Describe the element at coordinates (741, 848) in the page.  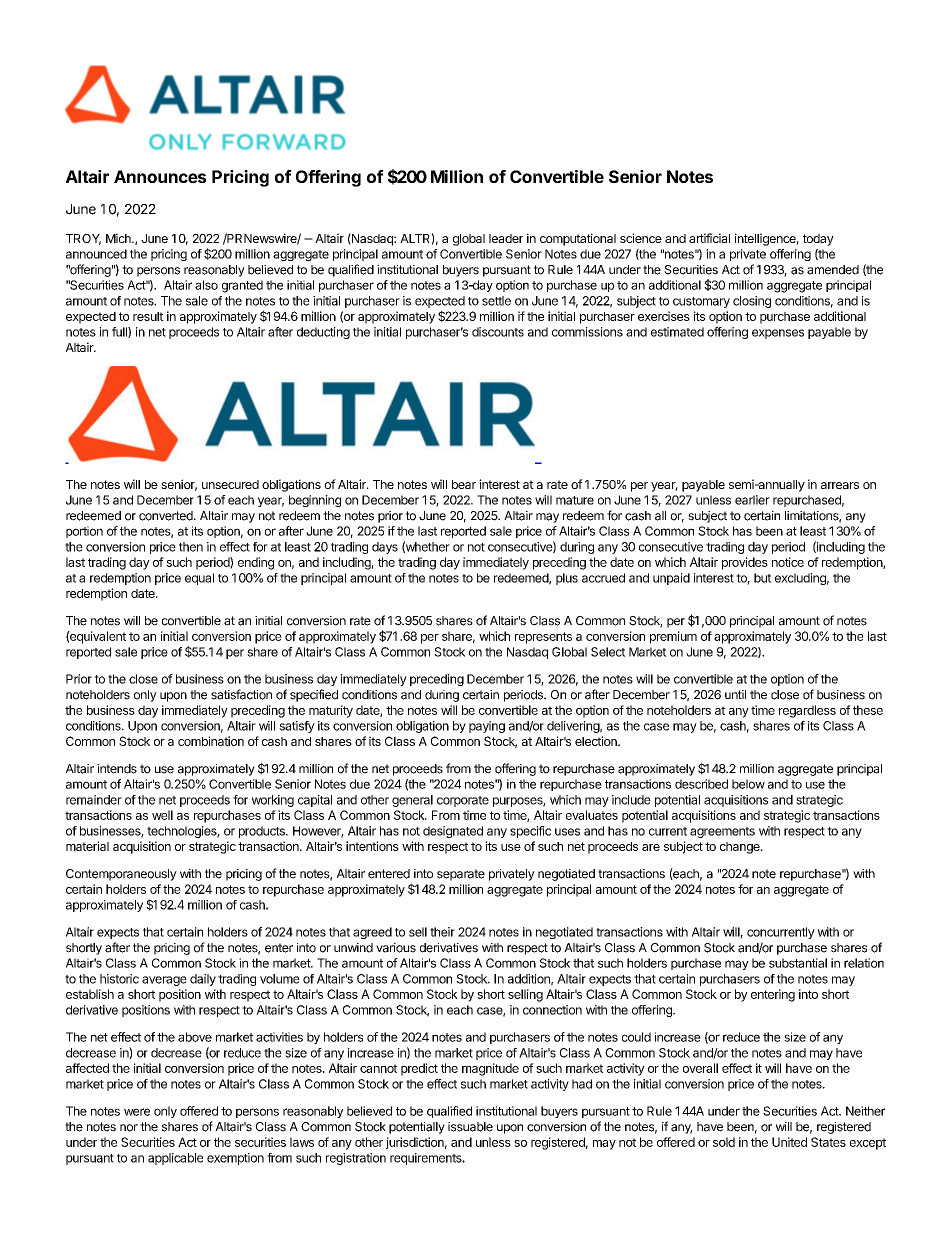
I see `change` at that location.
